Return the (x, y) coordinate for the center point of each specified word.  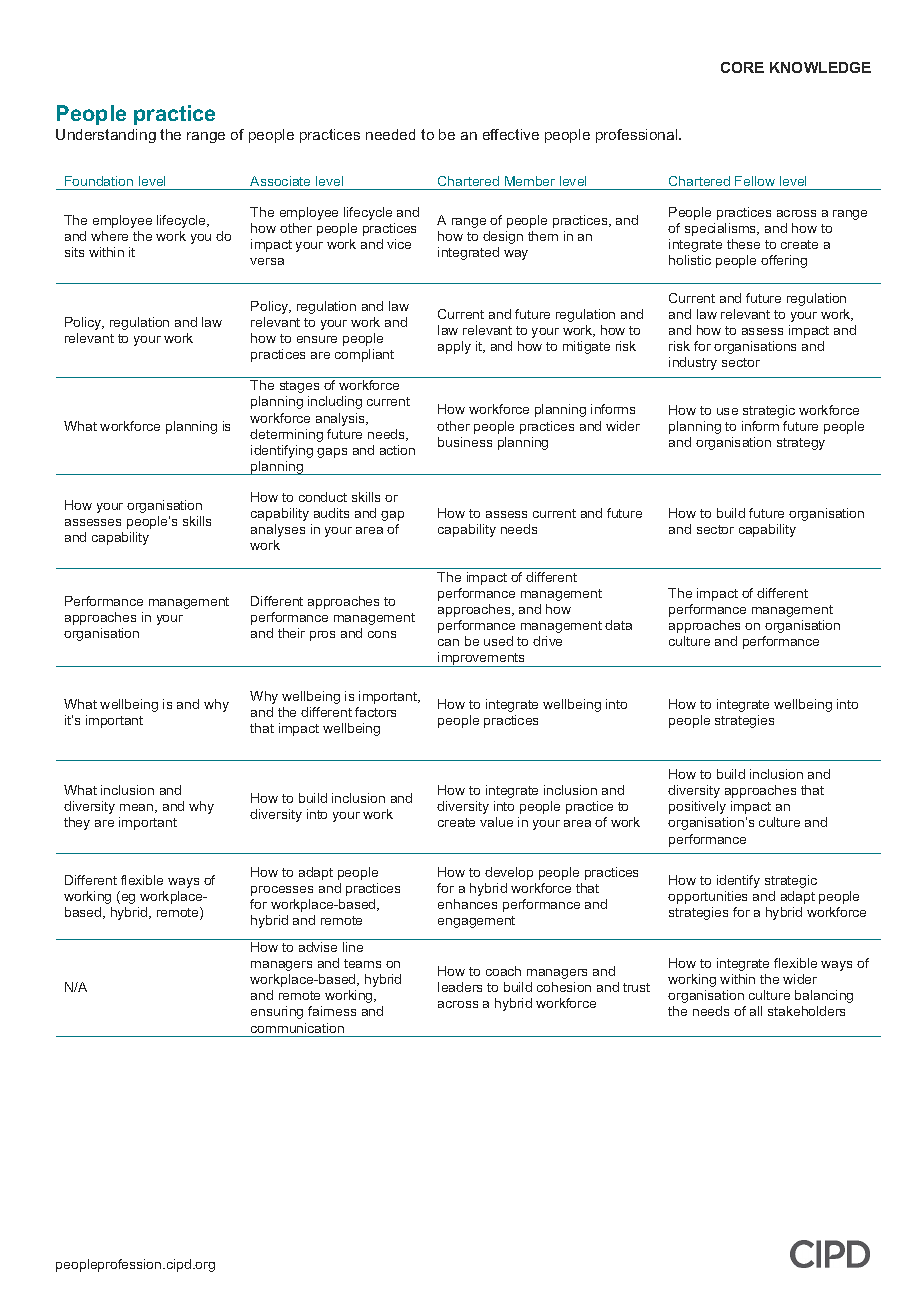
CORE (742, 67)
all (756, 1011)
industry (693, 363)
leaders (460, 987)
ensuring (277, 1012)
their (291, 633)
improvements (482, 659)
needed (390, 134)
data (618, 625)
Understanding (106, 136)
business (465, 442)
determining (286, 435)
